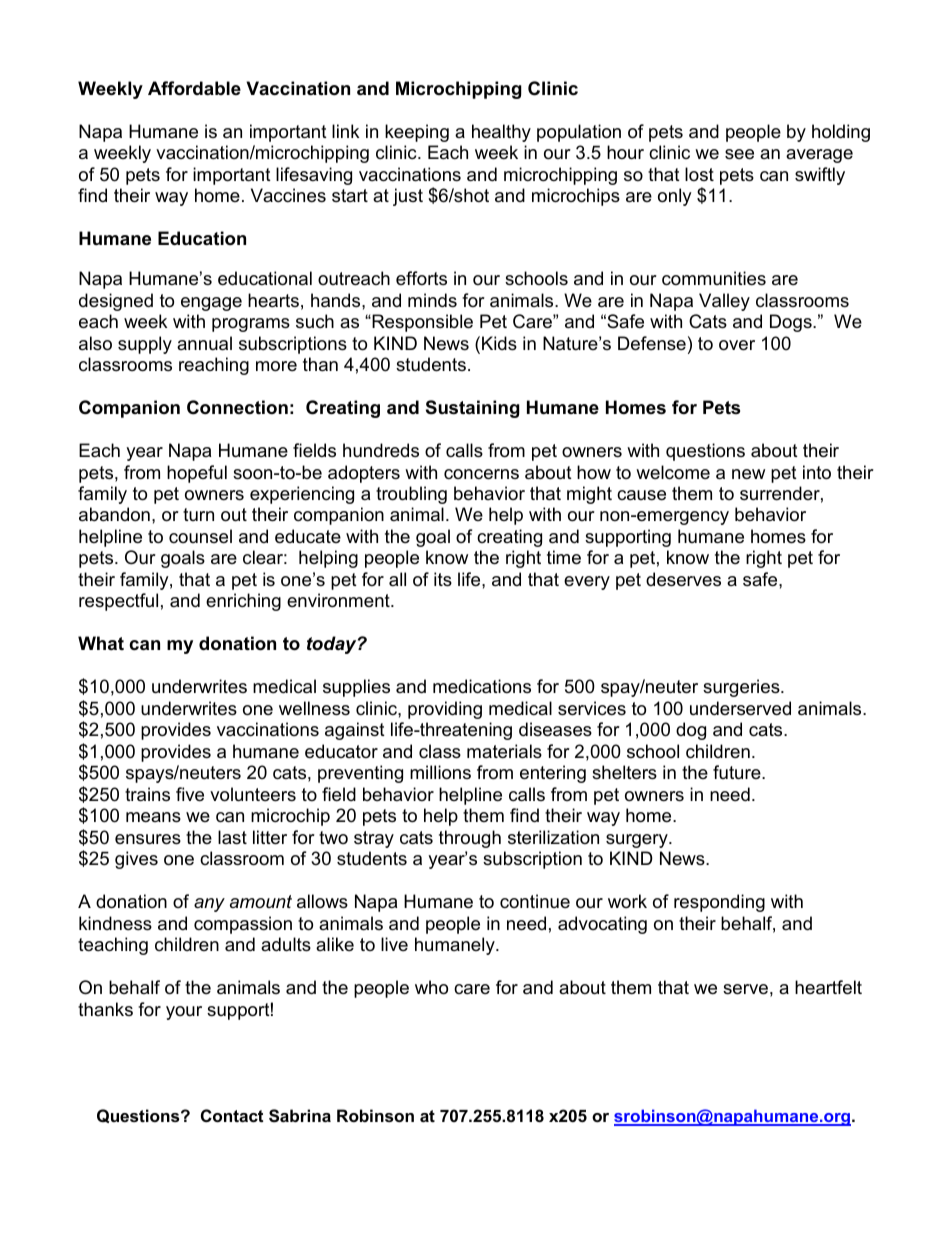 The image size is (952, 1233). What do you see at coordinates (443, 579) in the document?
I see `its` at bounding box center [443, 579].
